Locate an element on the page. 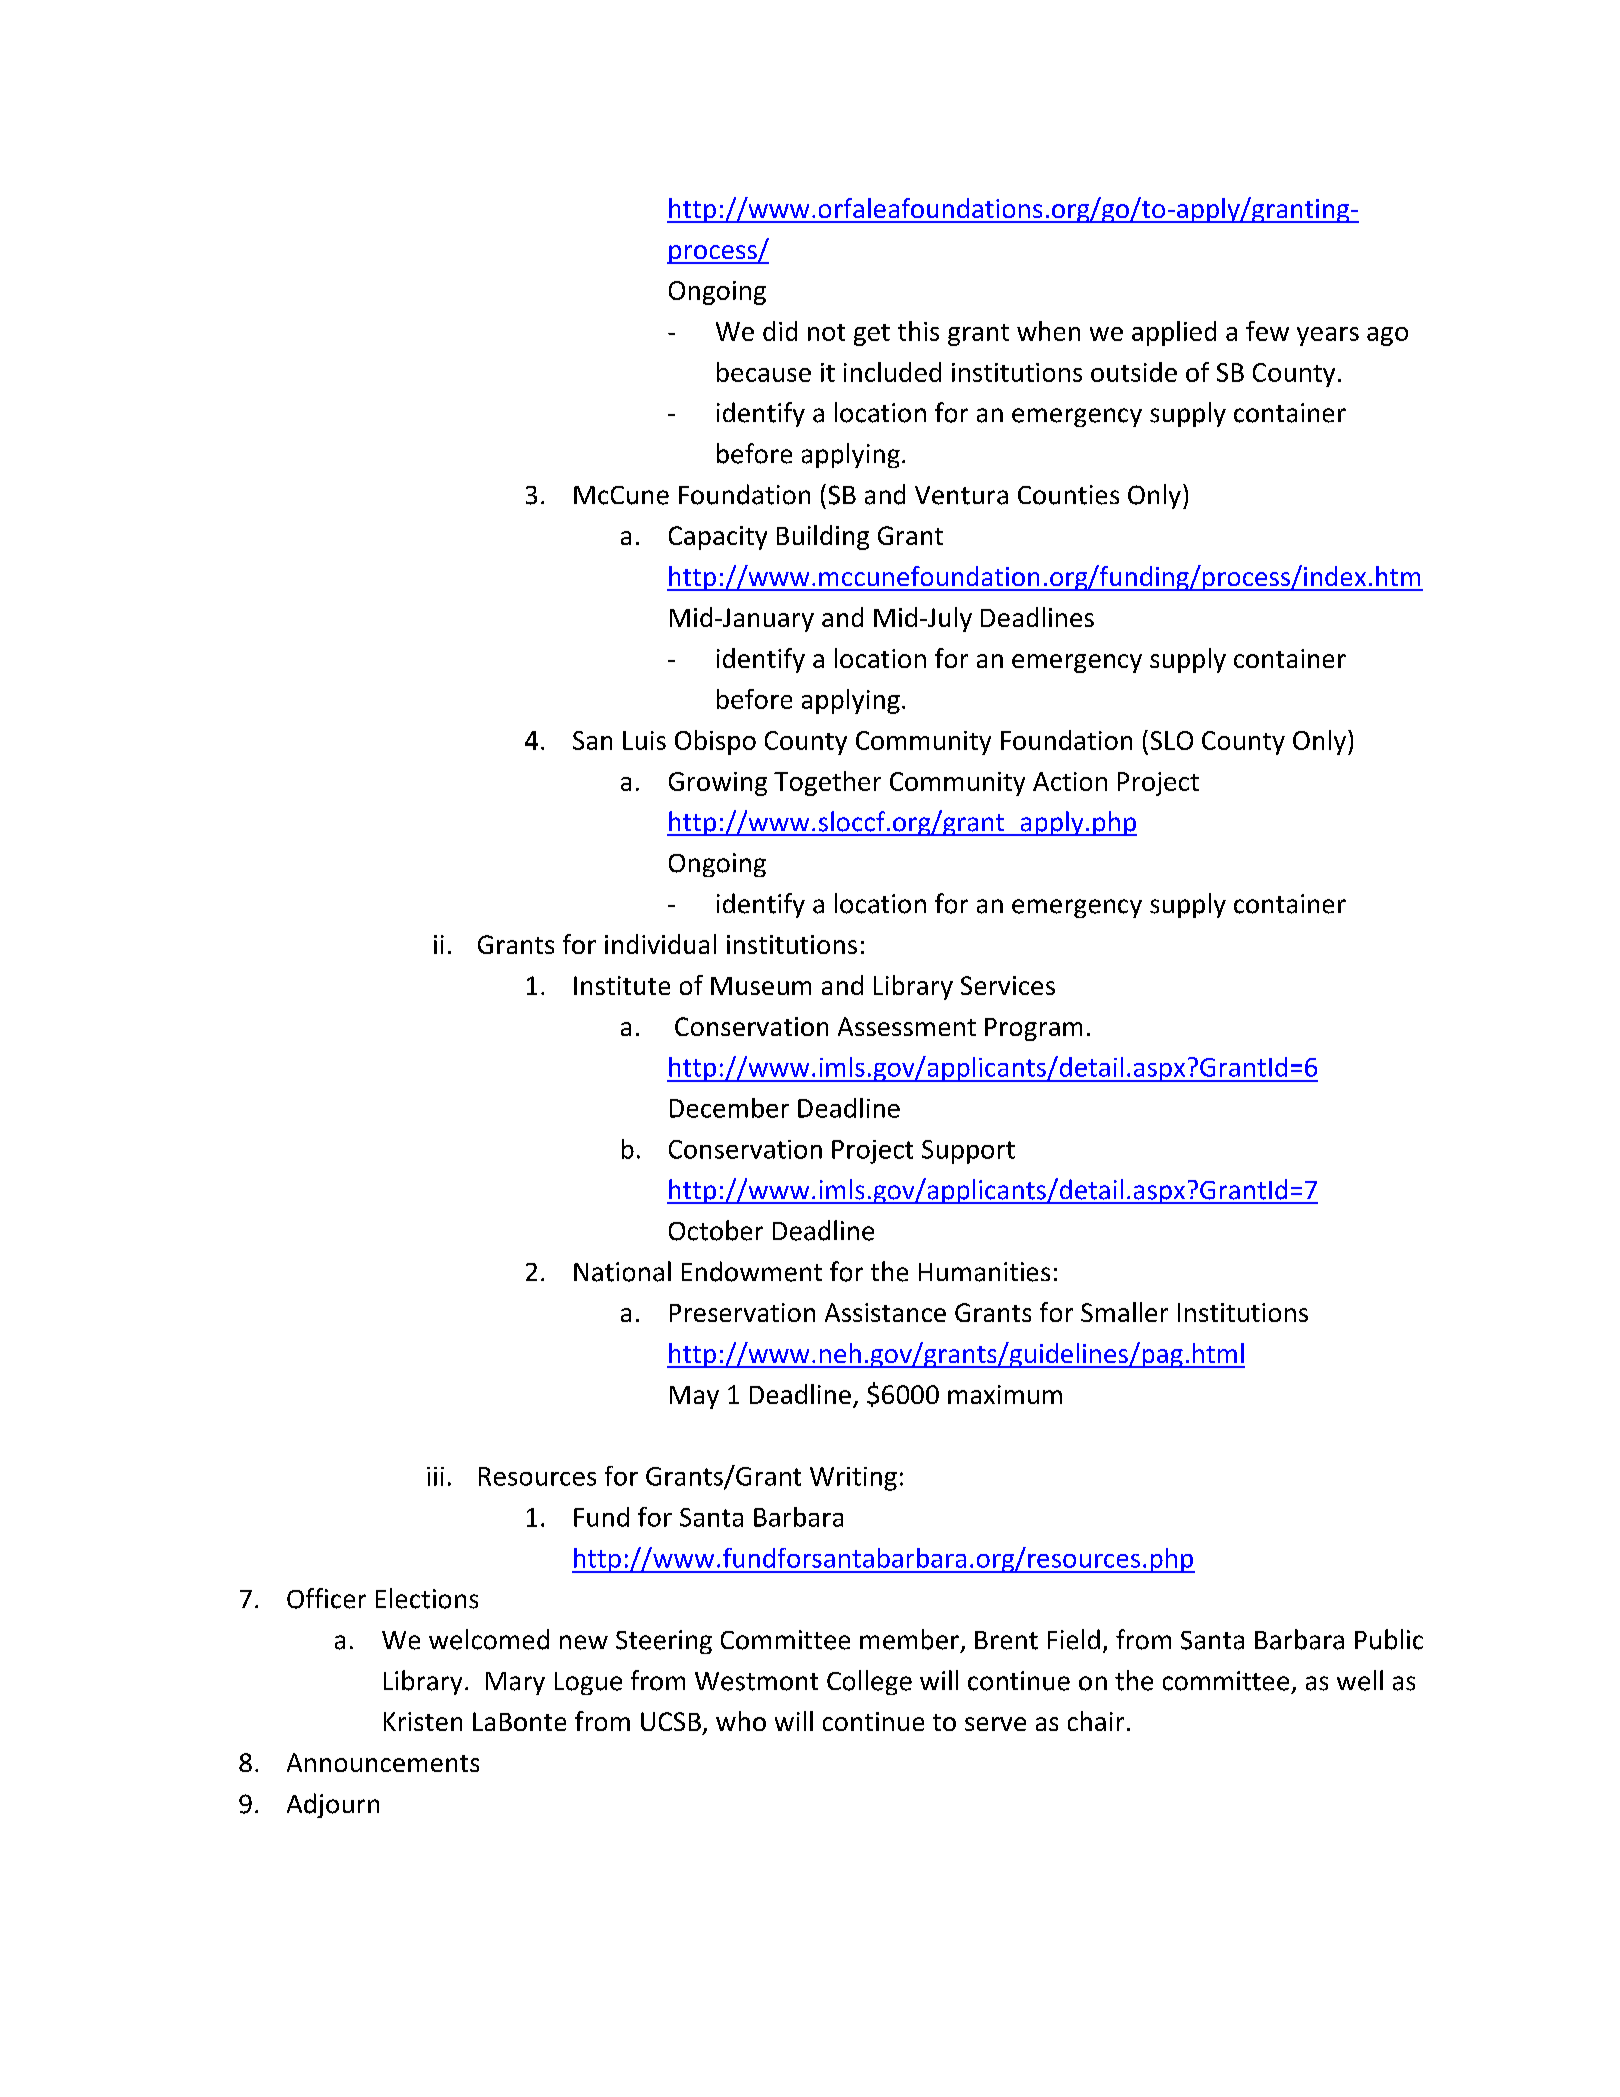 The height and width of the document is (2097, 1620). iii is located at coordinates (435, 1476).
